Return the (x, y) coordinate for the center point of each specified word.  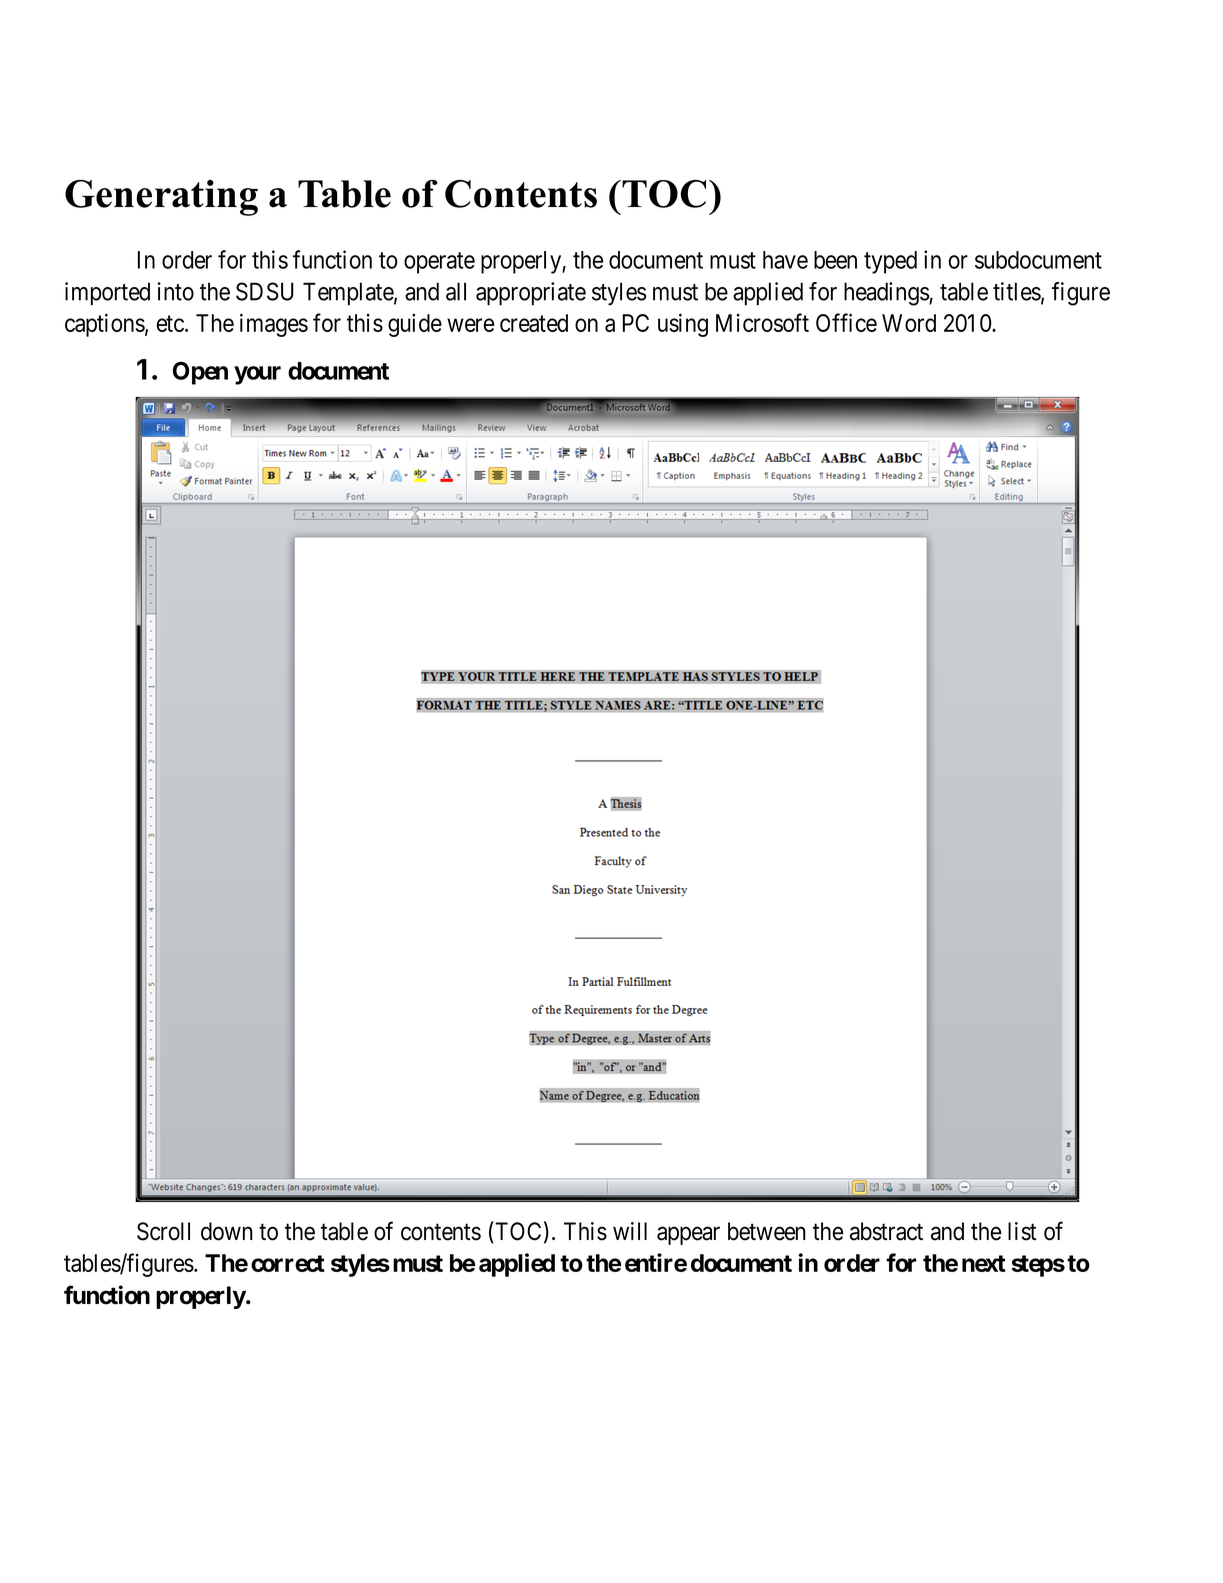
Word (909, 323)
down (227, 1231)
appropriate (531, 293)
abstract (886, 1231)
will (630, 1231)
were (470, 325)
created (534, 323)
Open (200, 373)
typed (890, 262)
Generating (161, 198)
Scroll (163, 1231)
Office (846, 322)
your (257, 375)
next (984, 1263)
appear (688, 1236)
